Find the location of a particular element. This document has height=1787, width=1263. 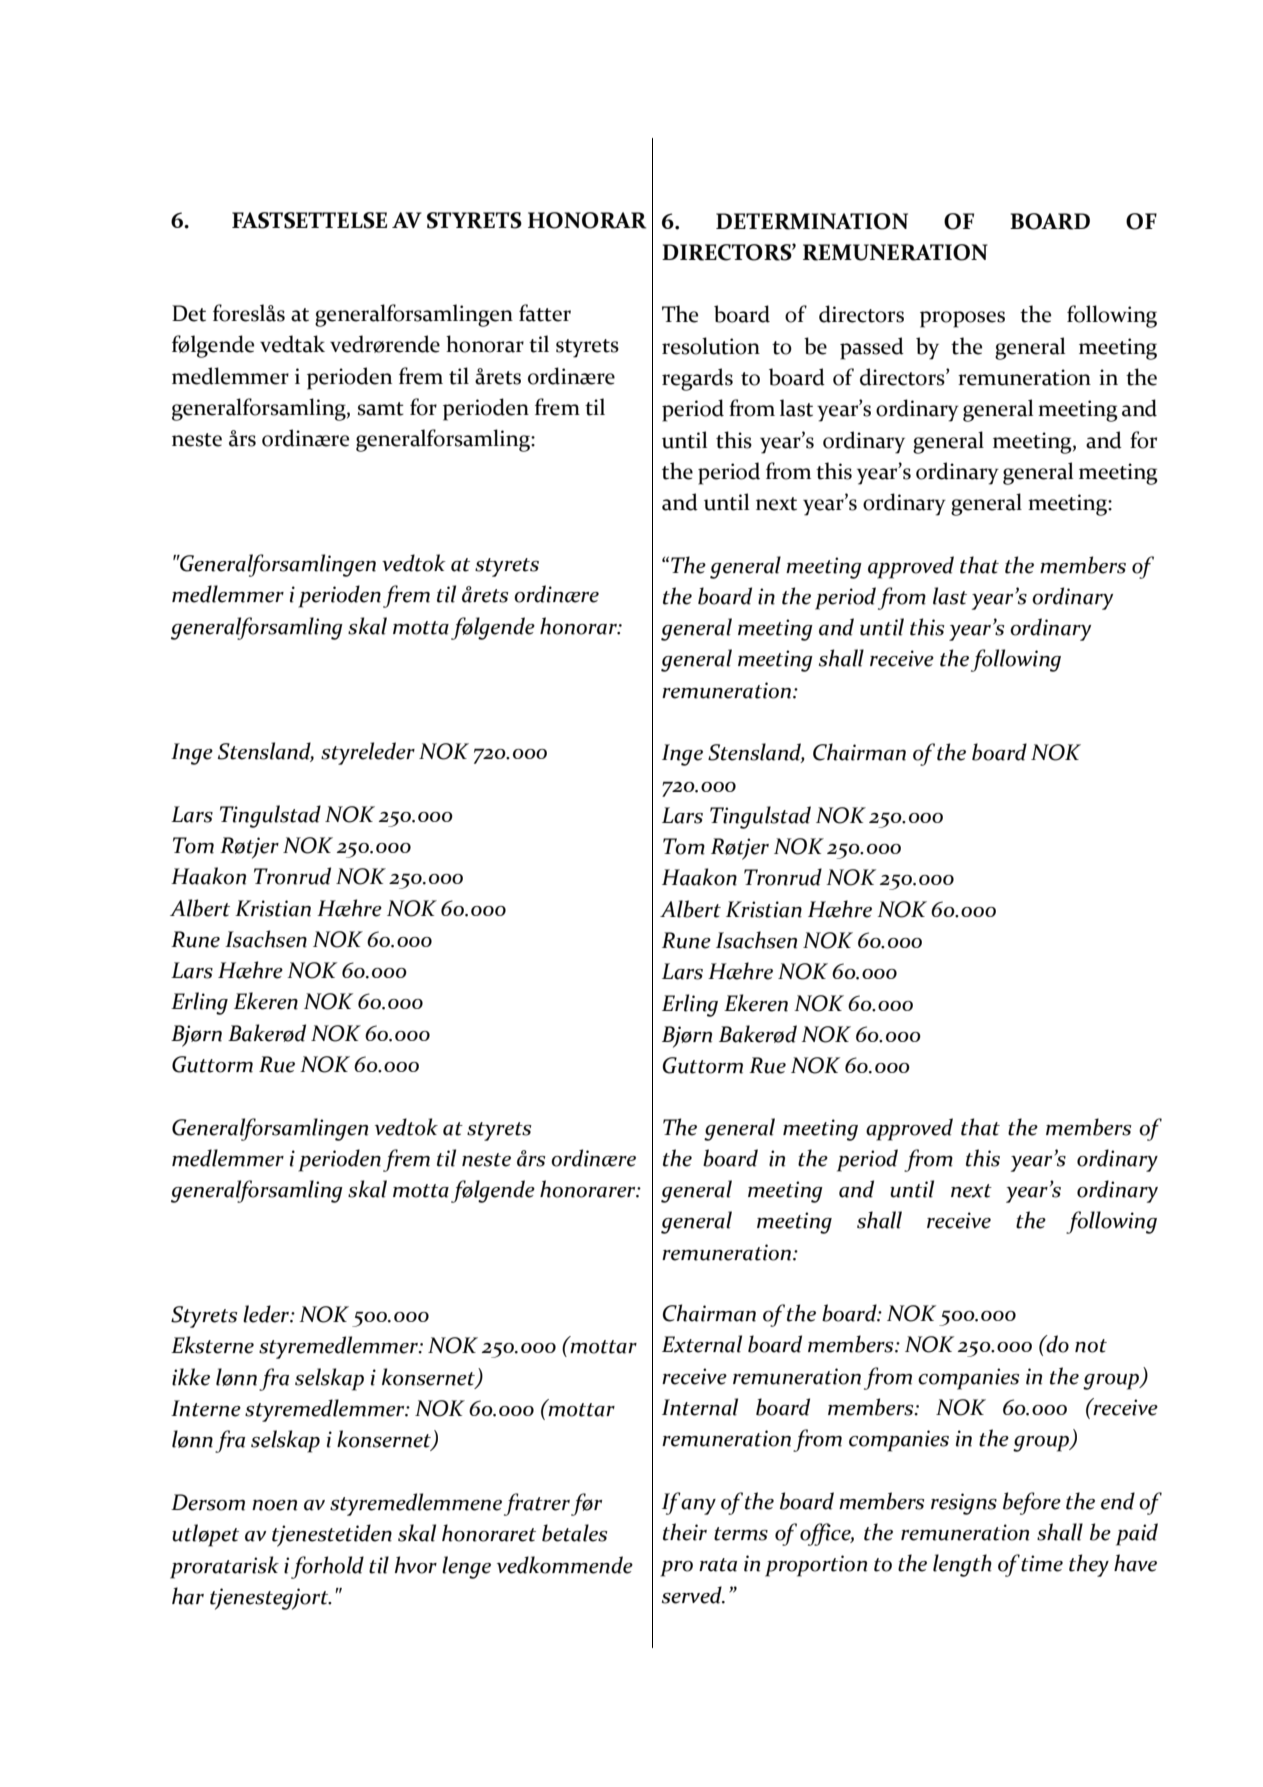

resigns is located at coordinates (964, 1504).
